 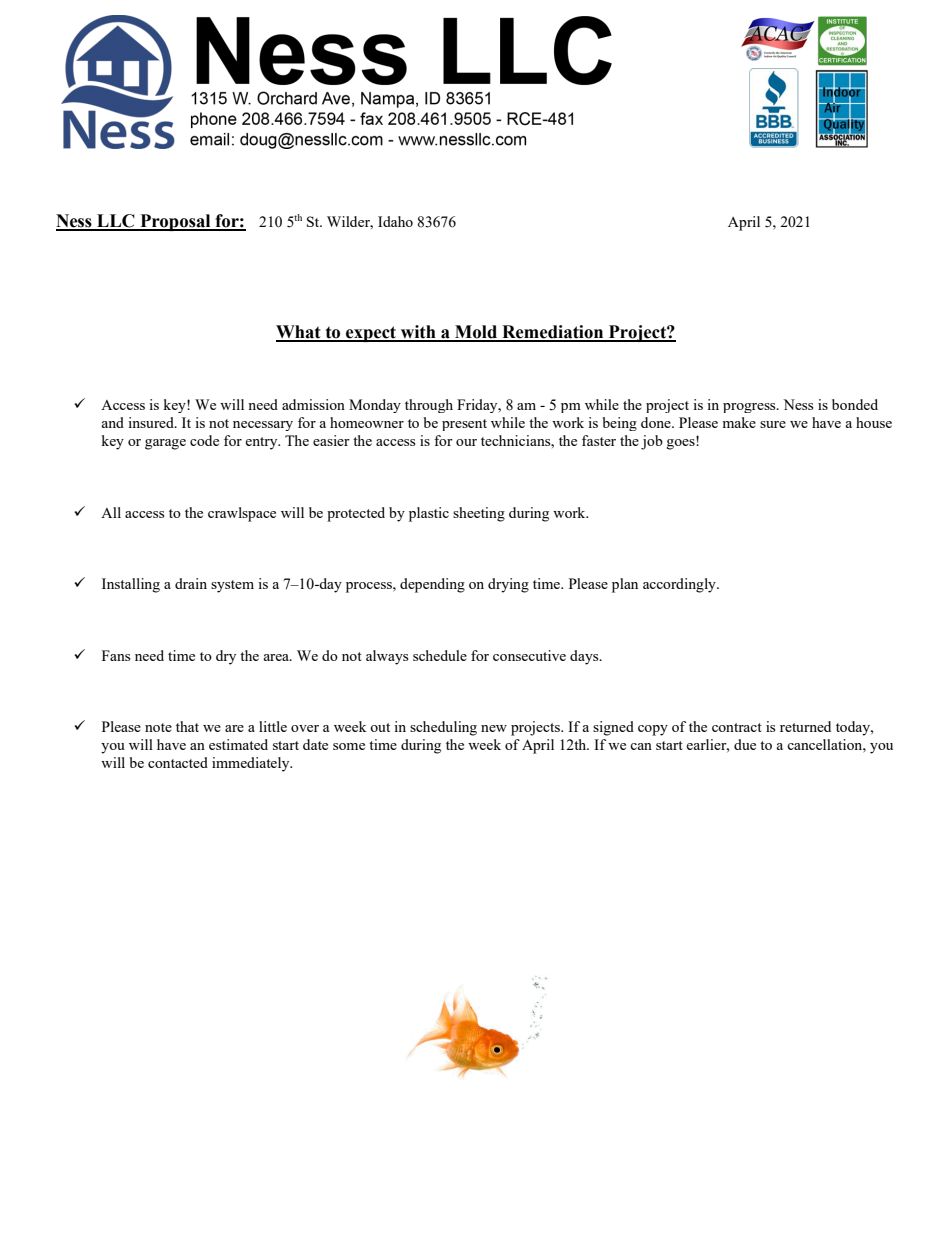 I want to click on crawlspace, so click(x=242, y=514).
